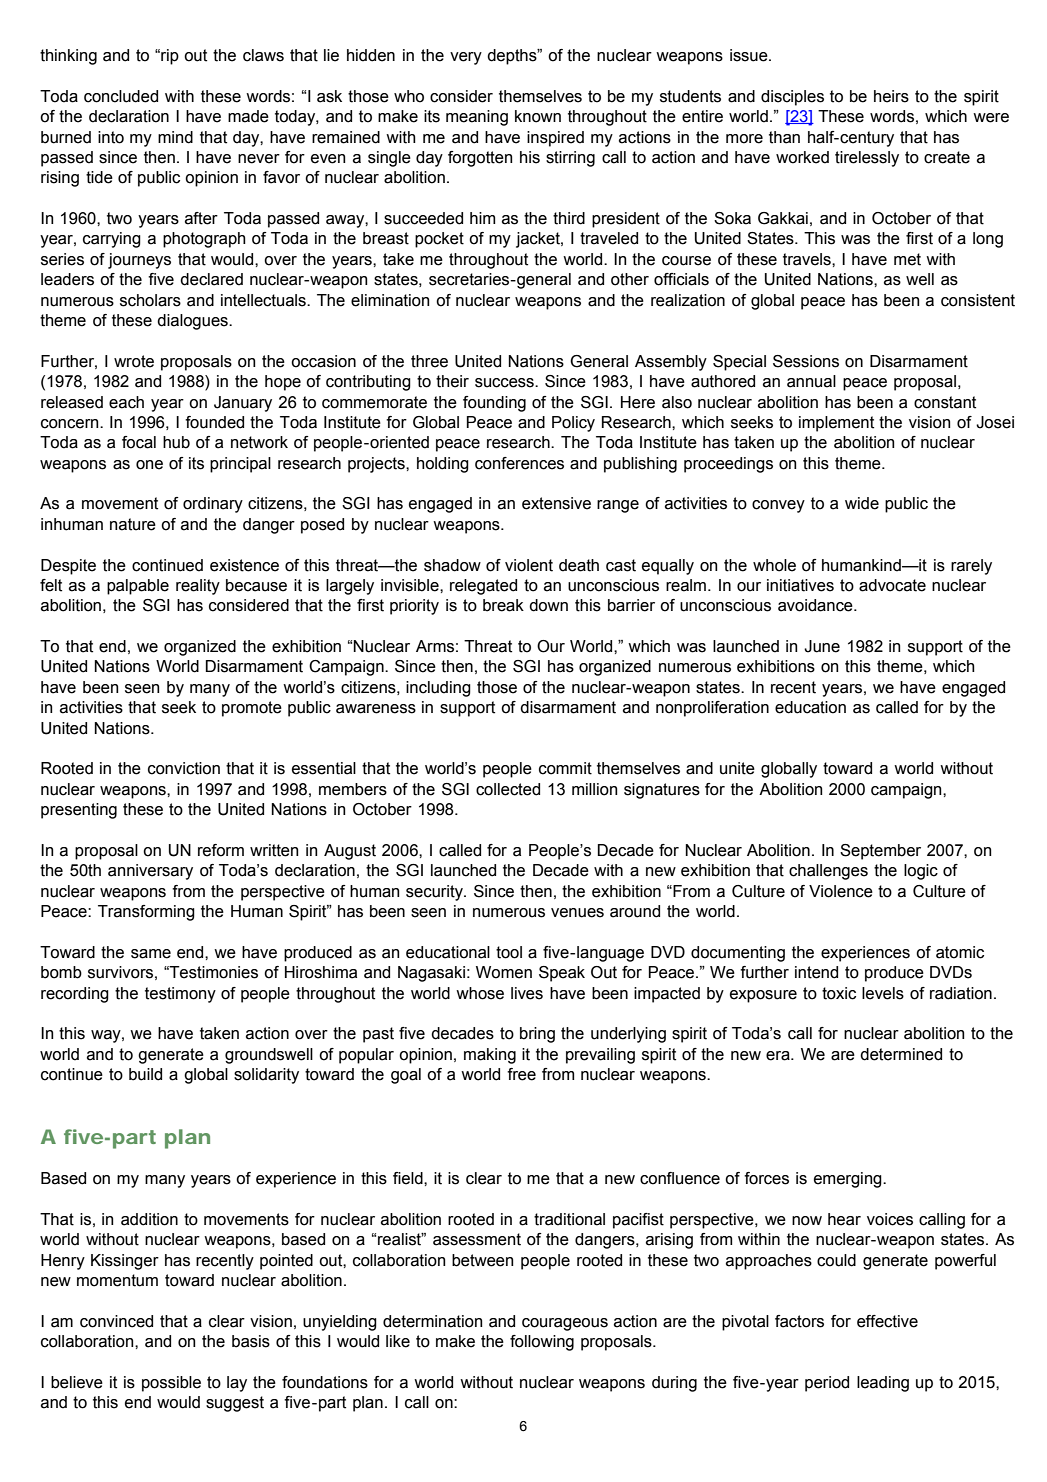 This screenshot has width=1047, height=1482. What do you see at coordinates (184, 768) in the screenshot?
I see `conviction` at bounding box center [184, 768].
